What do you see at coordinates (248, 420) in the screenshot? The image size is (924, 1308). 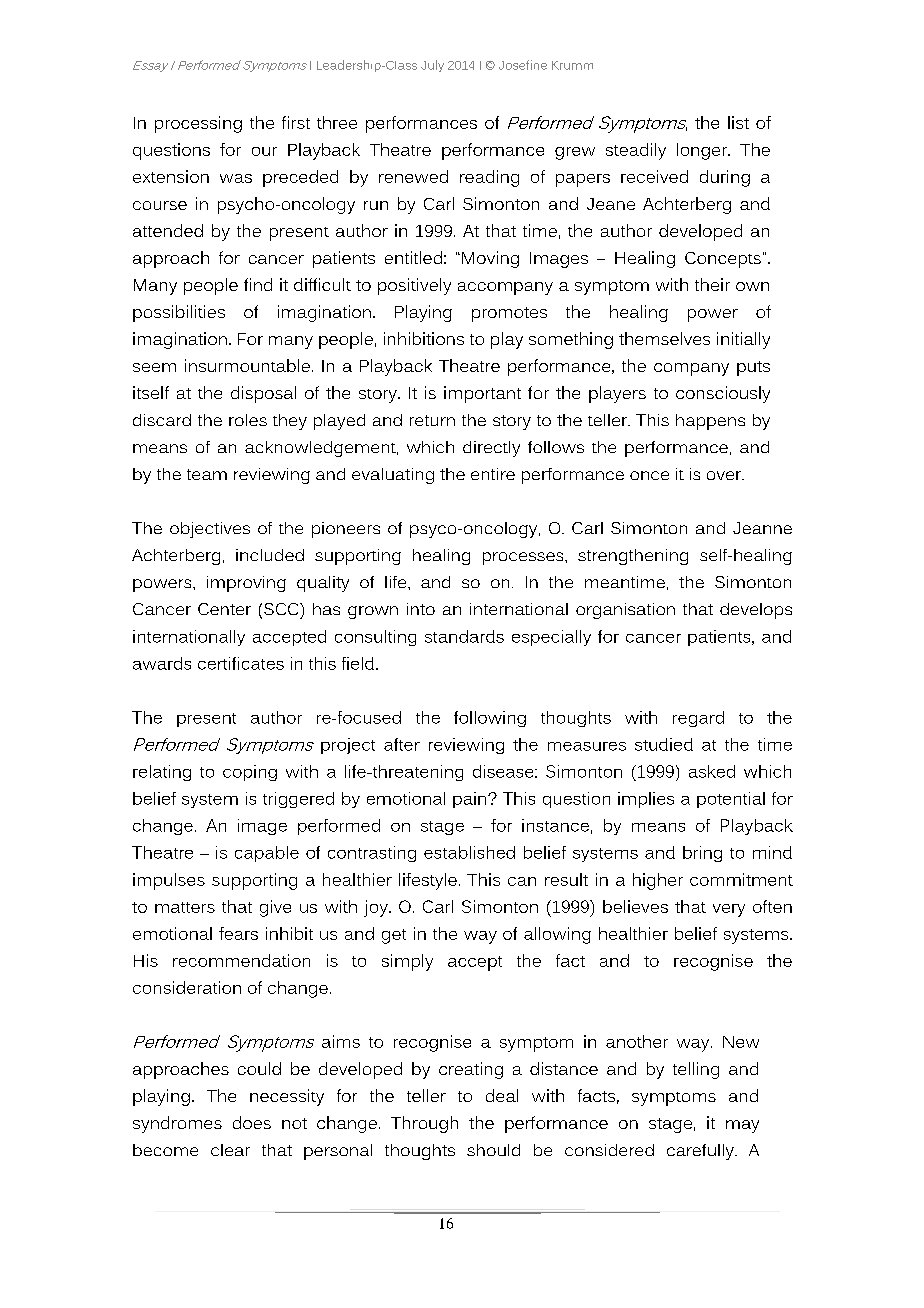 I see `roles` at bounding box center [248, 420].
